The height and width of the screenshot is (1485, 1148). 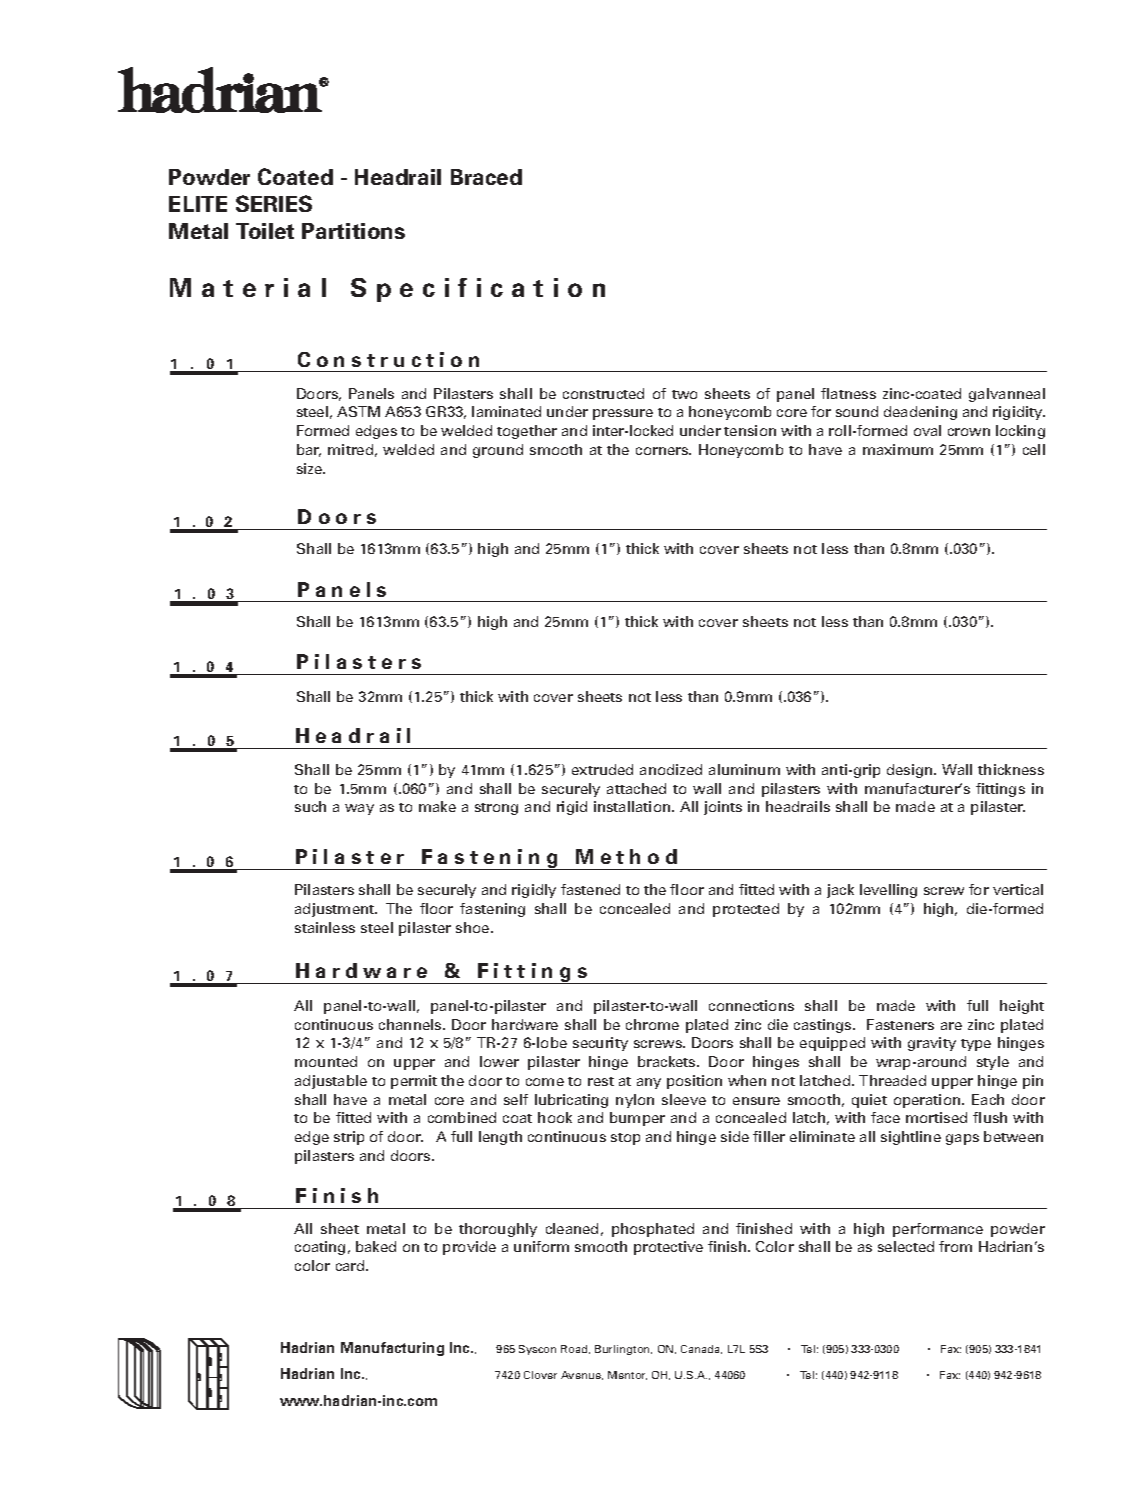 I want to click on size, so click(x=310, y=468).
